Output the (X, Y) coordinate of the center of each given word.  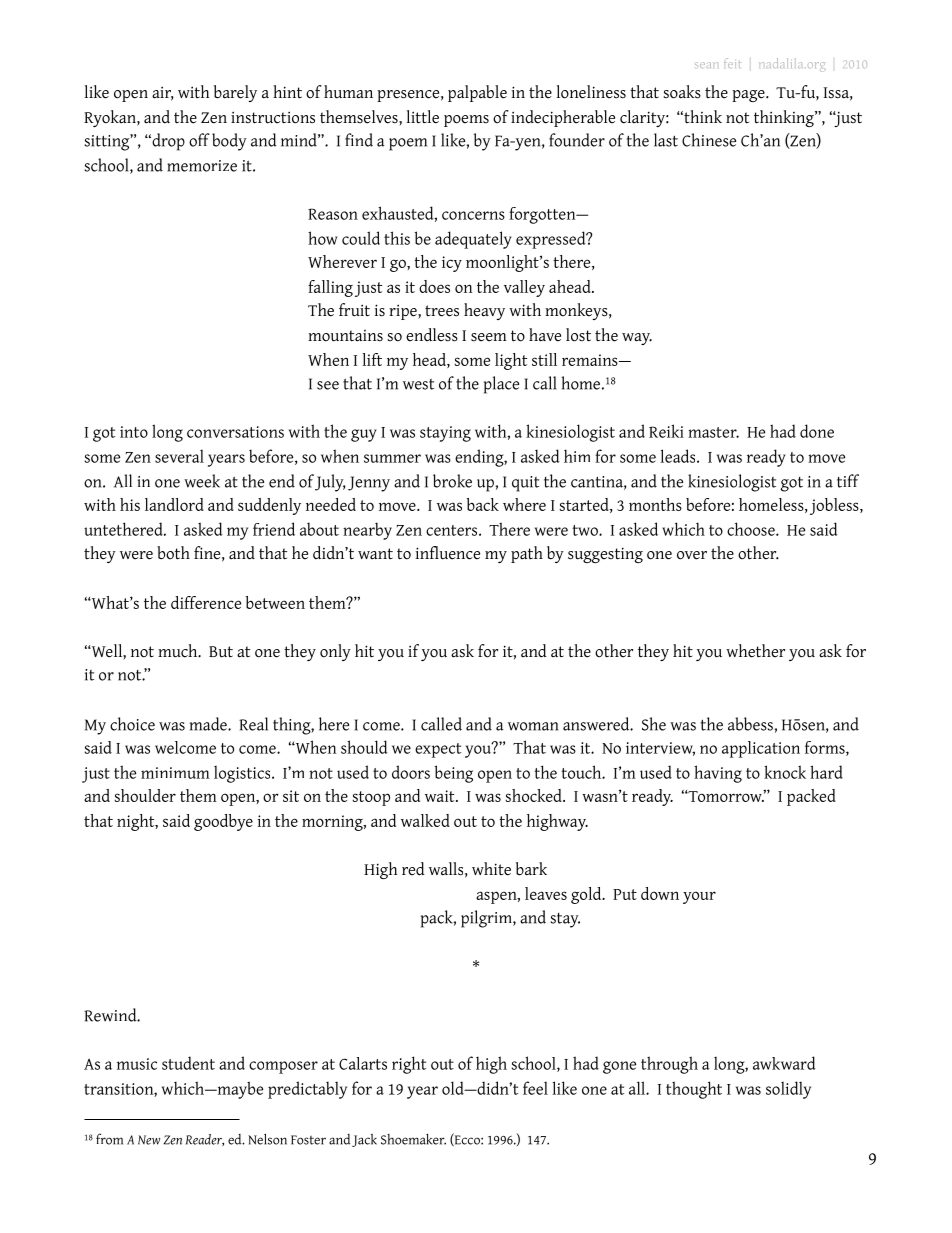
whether (755, 651)
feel (535, 1088)
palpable (477, 93)
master (713, 432)
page (749, 96)
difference (206, 602)
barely (235, 93)
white (491, 869)
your (699, 897)
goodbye (223, 822)
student (188, 1063)
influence (448, 553)
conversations (235, 432)
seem (489, 337)
